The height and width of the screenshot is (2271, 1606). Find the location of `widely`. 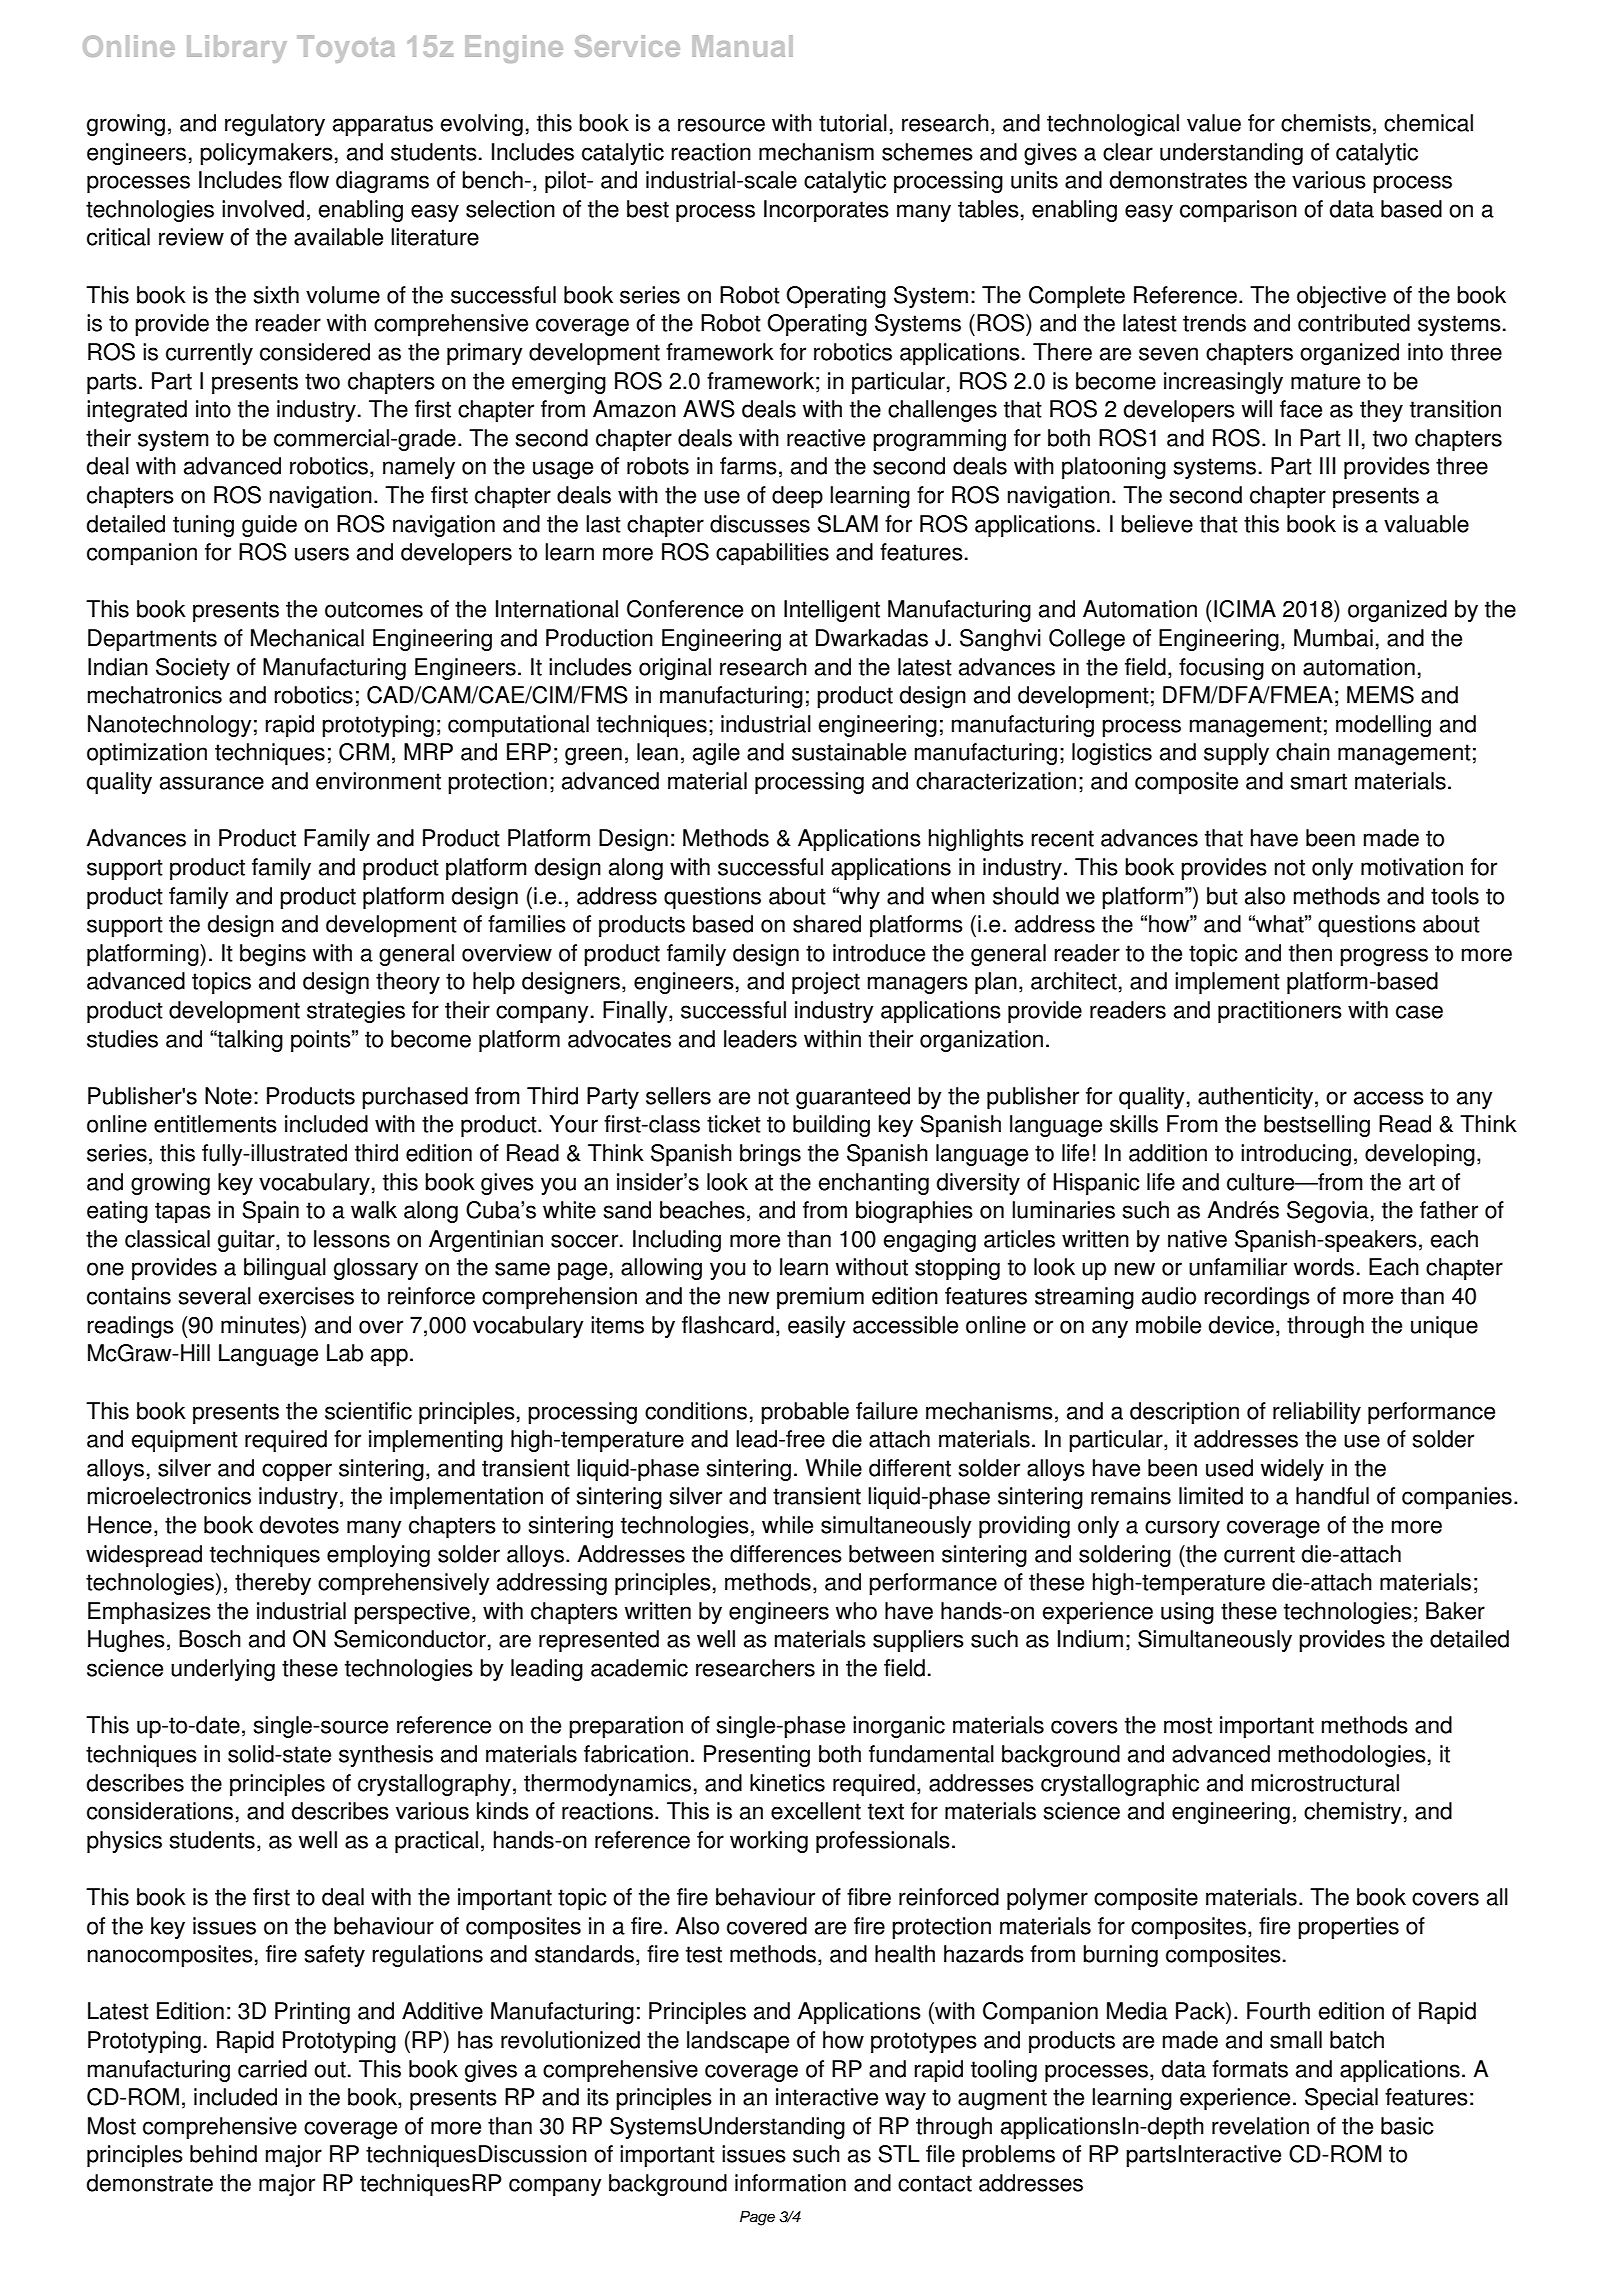

widely is located at coordinates (1292, 1470).
